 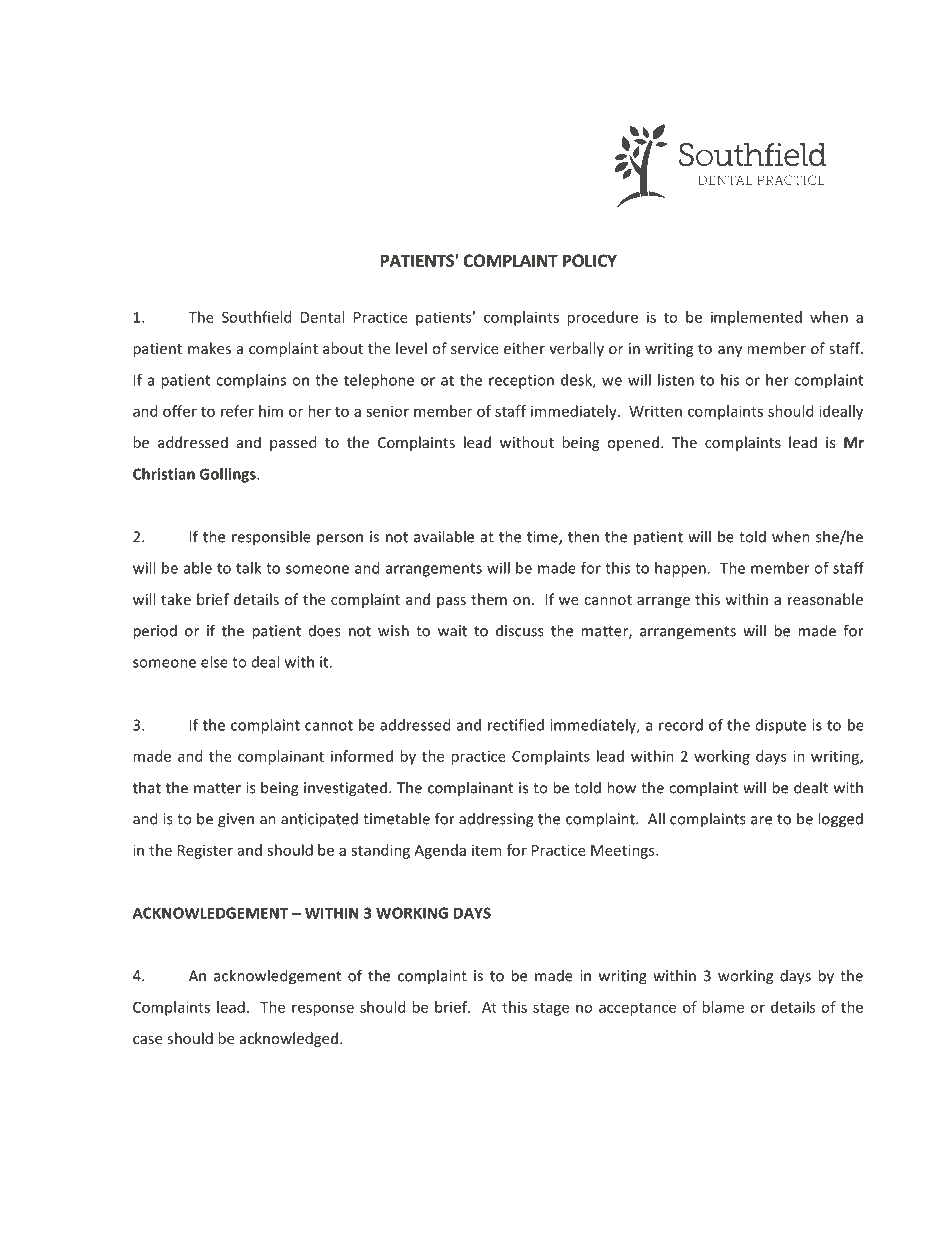 I want to click on Southfield, so click(x=256, y=317).
